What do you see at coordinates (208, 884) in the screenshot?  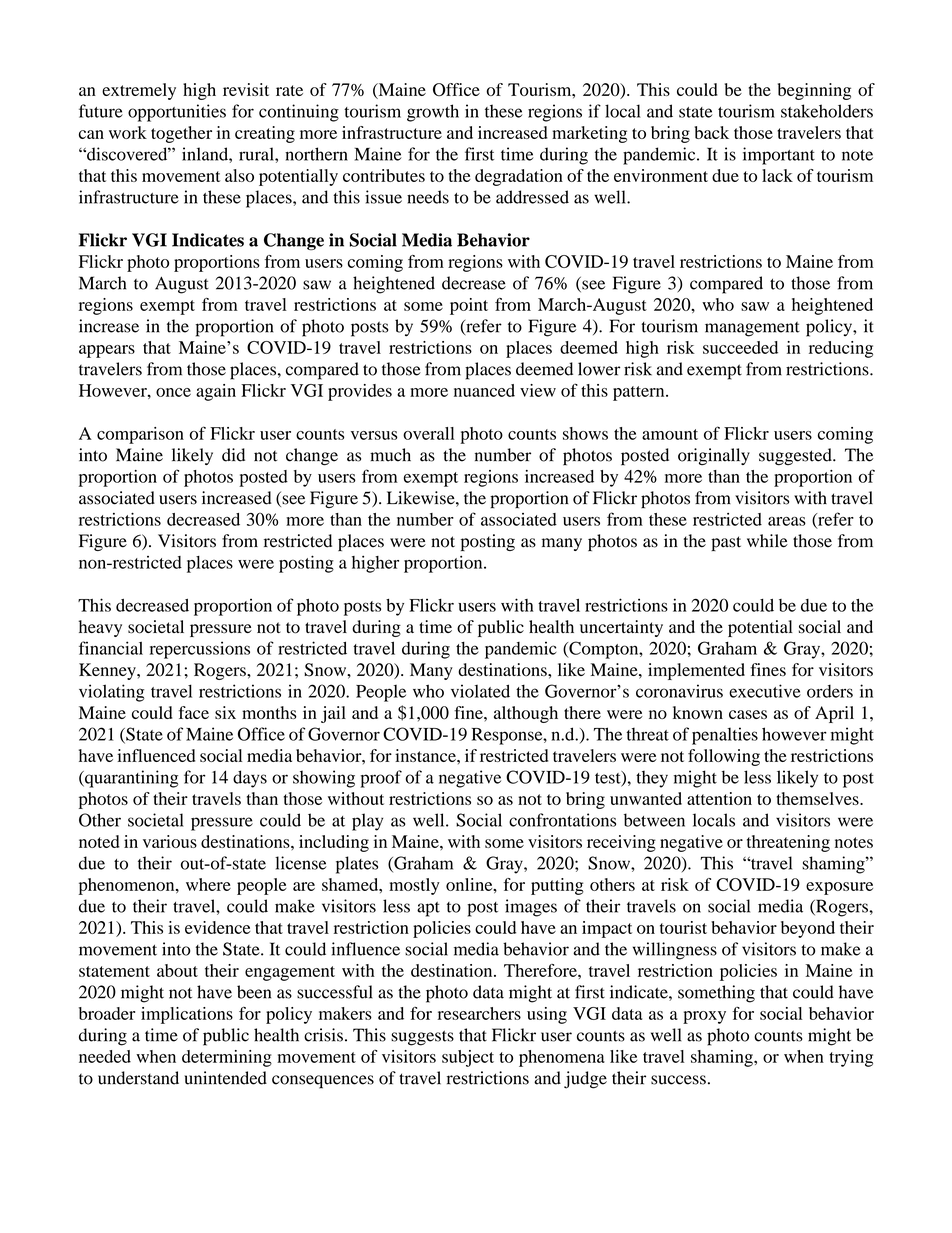 I see `where` at bounding box center [208, 884].
